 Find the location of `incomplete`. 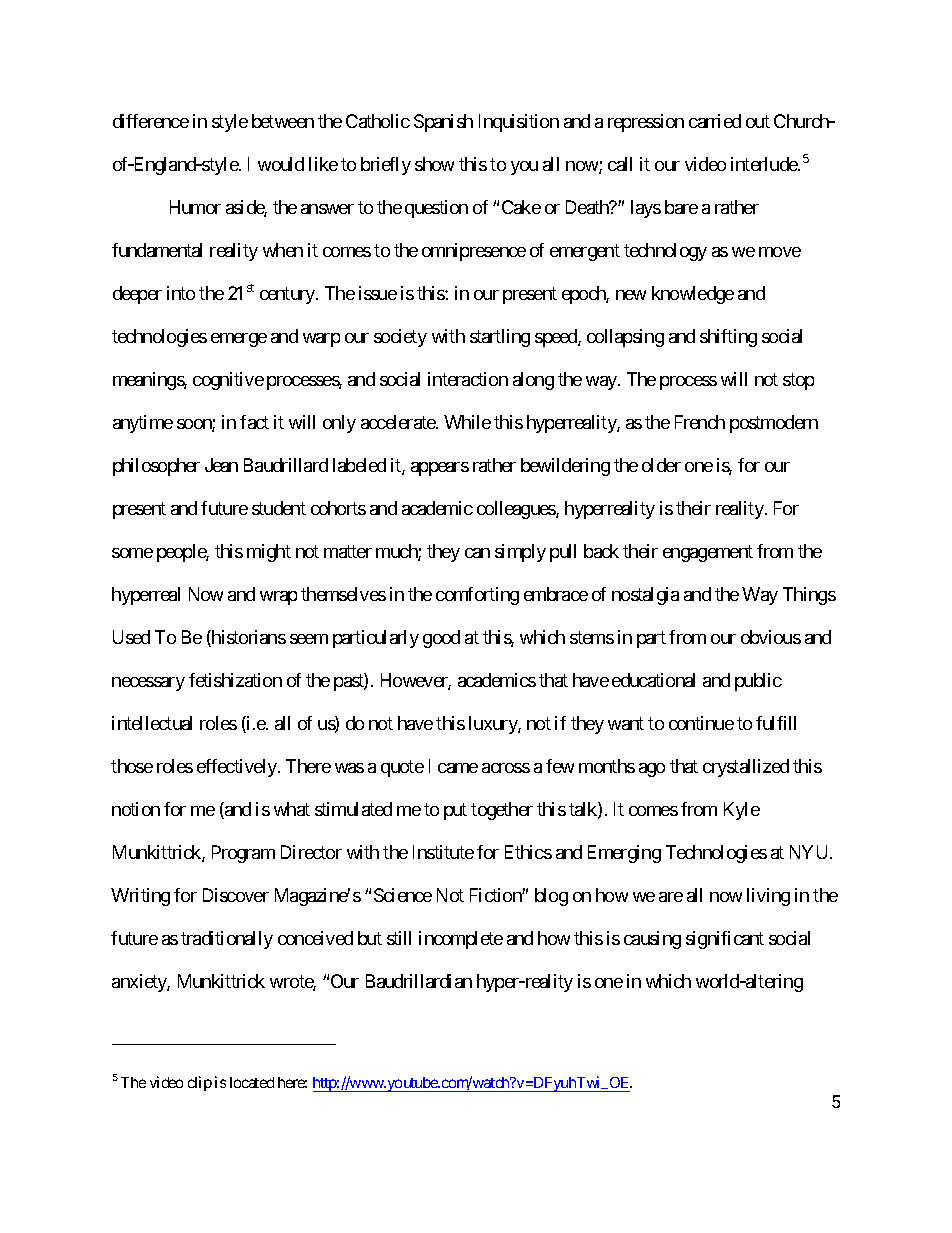

incomplete is located at coordinates (461, 940).
